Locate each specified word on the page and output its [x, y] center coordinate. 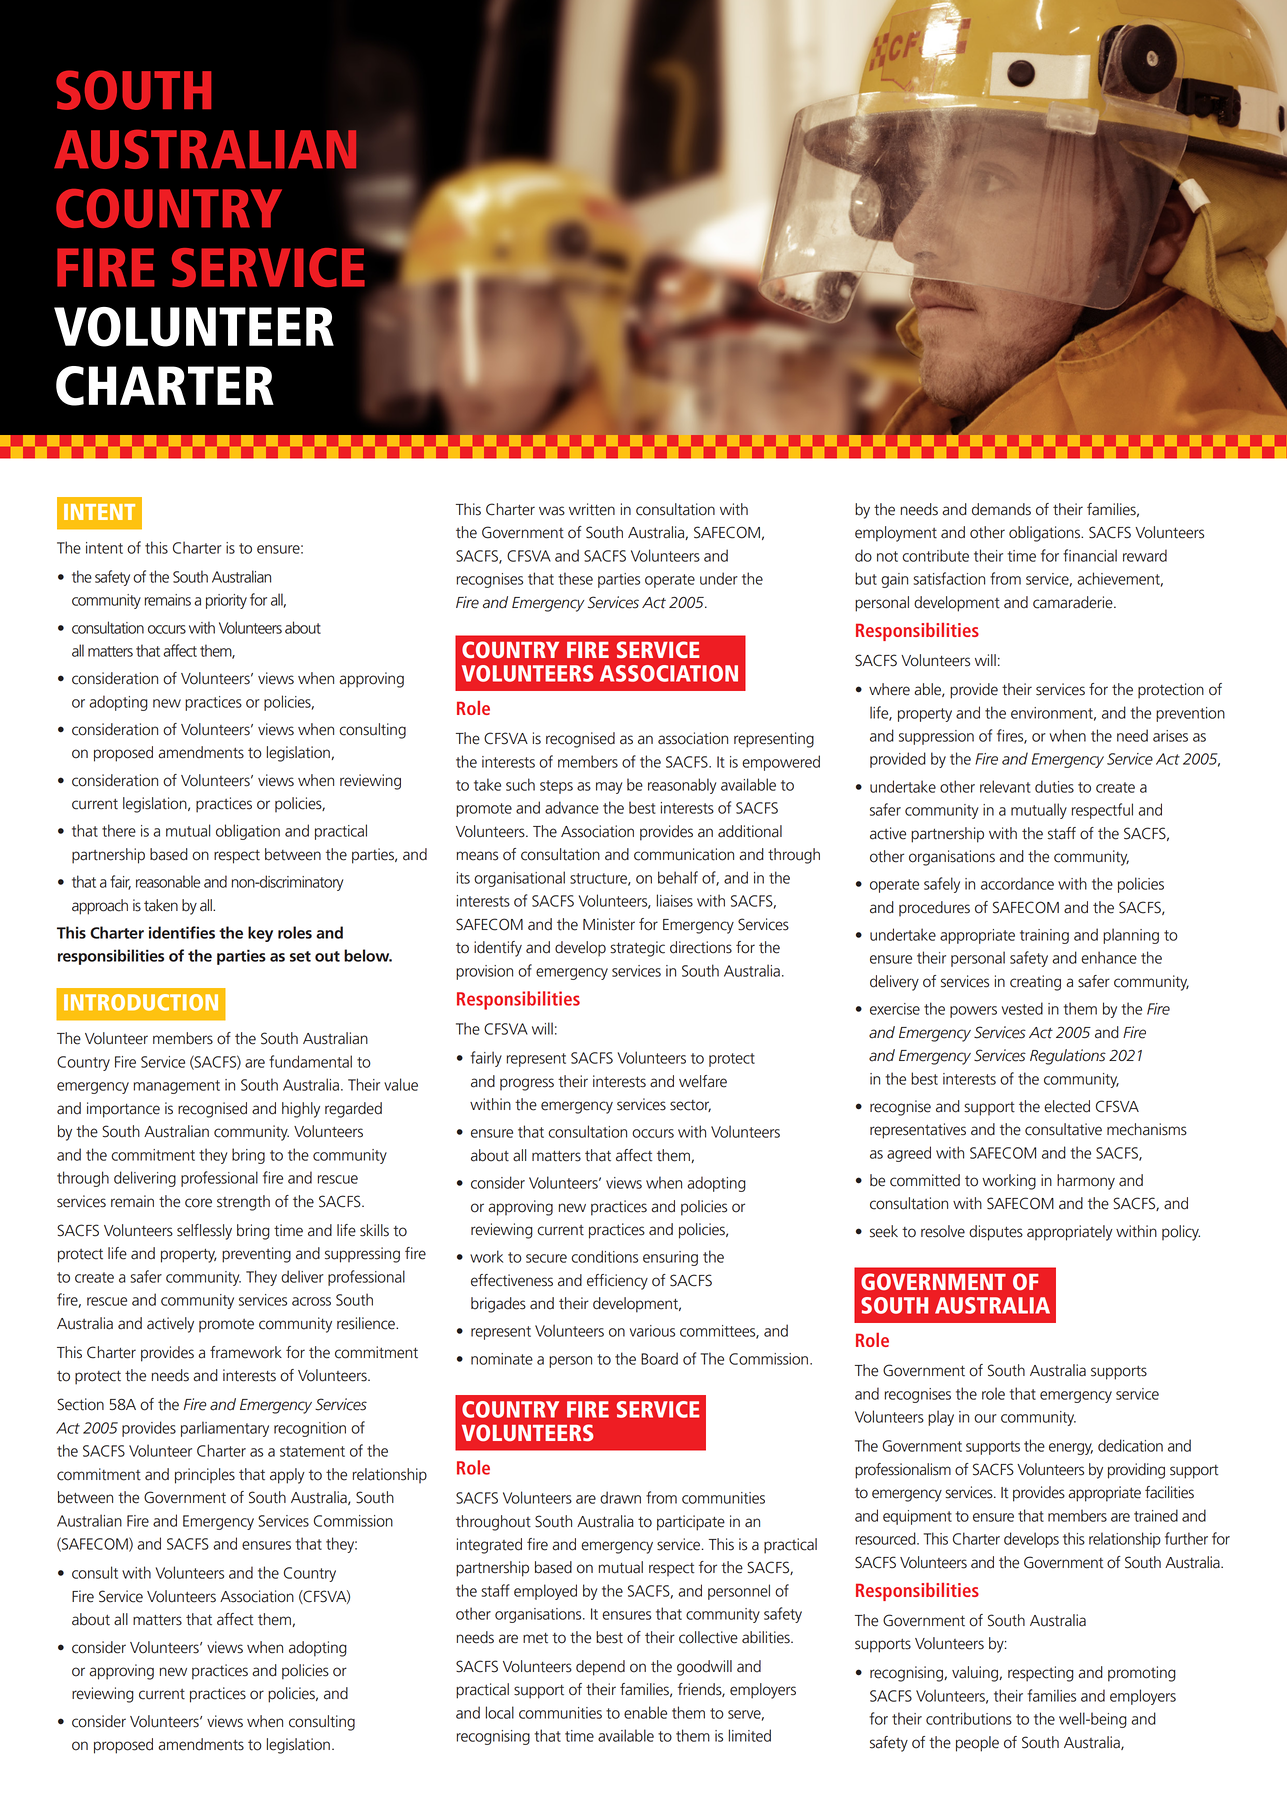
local [500, 1712]
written [592, 509]
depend [600, 1668]
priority [226, 601]
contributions [969, 1718]
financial [1090, 555]
